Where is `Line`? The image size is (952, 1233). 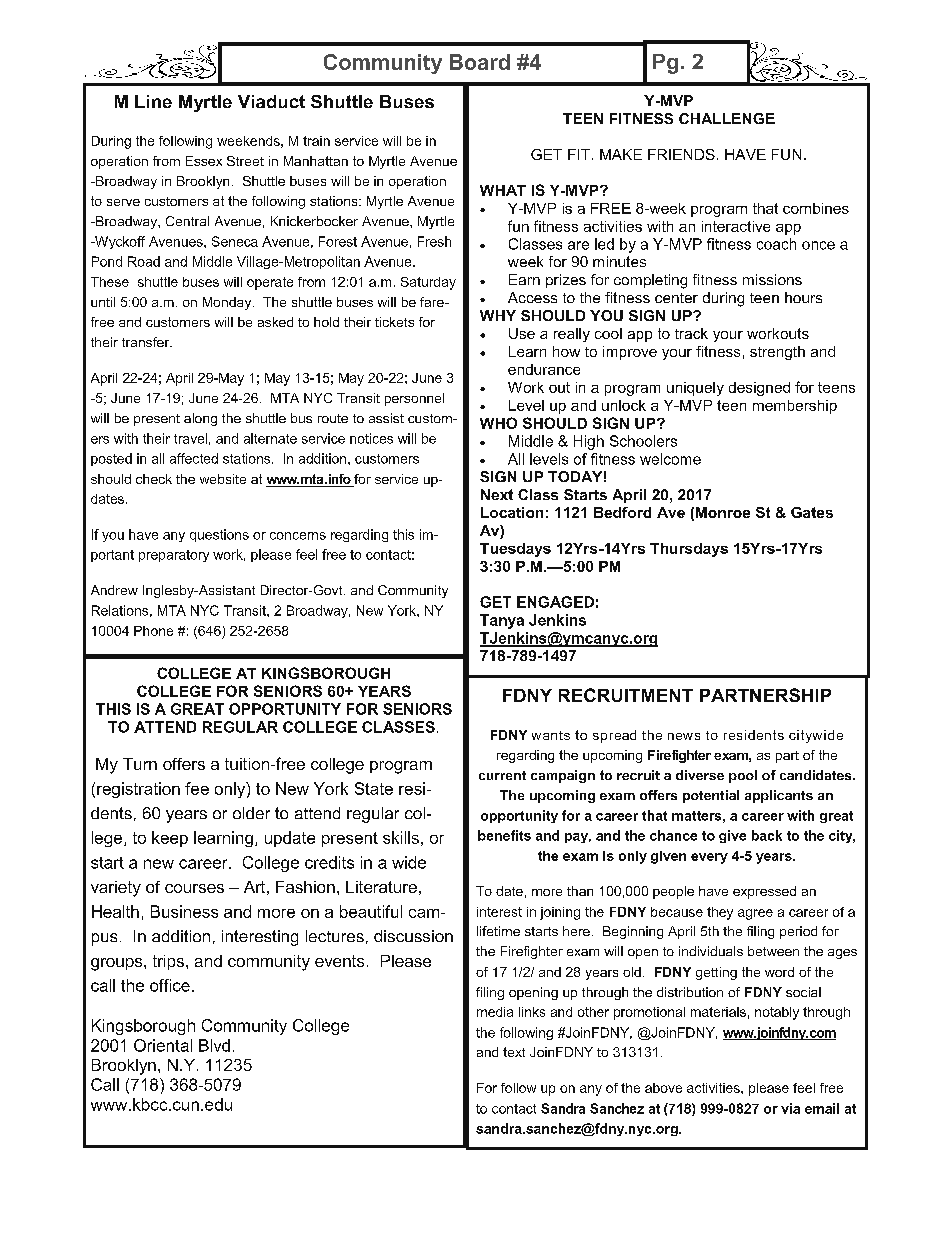
Line is located at coordinates (153, 101).
